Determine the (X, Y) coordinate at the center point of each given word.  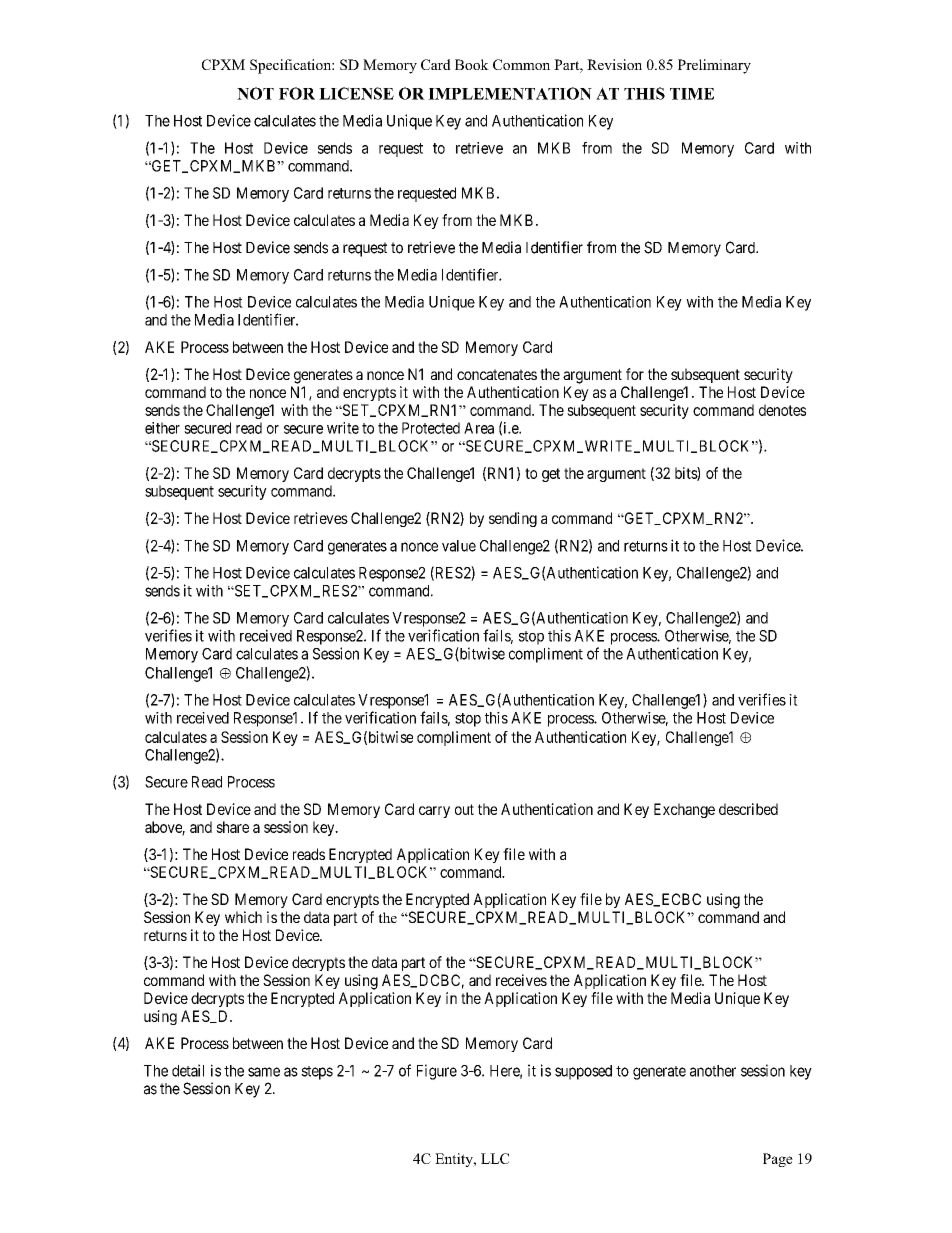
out (464, 809)
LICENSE (356, 93)
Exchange (684, 810)
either (162, 428)
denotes (782, 410)
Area (479, 428)
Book (472, 64)
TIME (692, 94)
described (748, 809)
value (459, 546)
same (264, 1072)
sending (513, 519)
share (232, 827)
